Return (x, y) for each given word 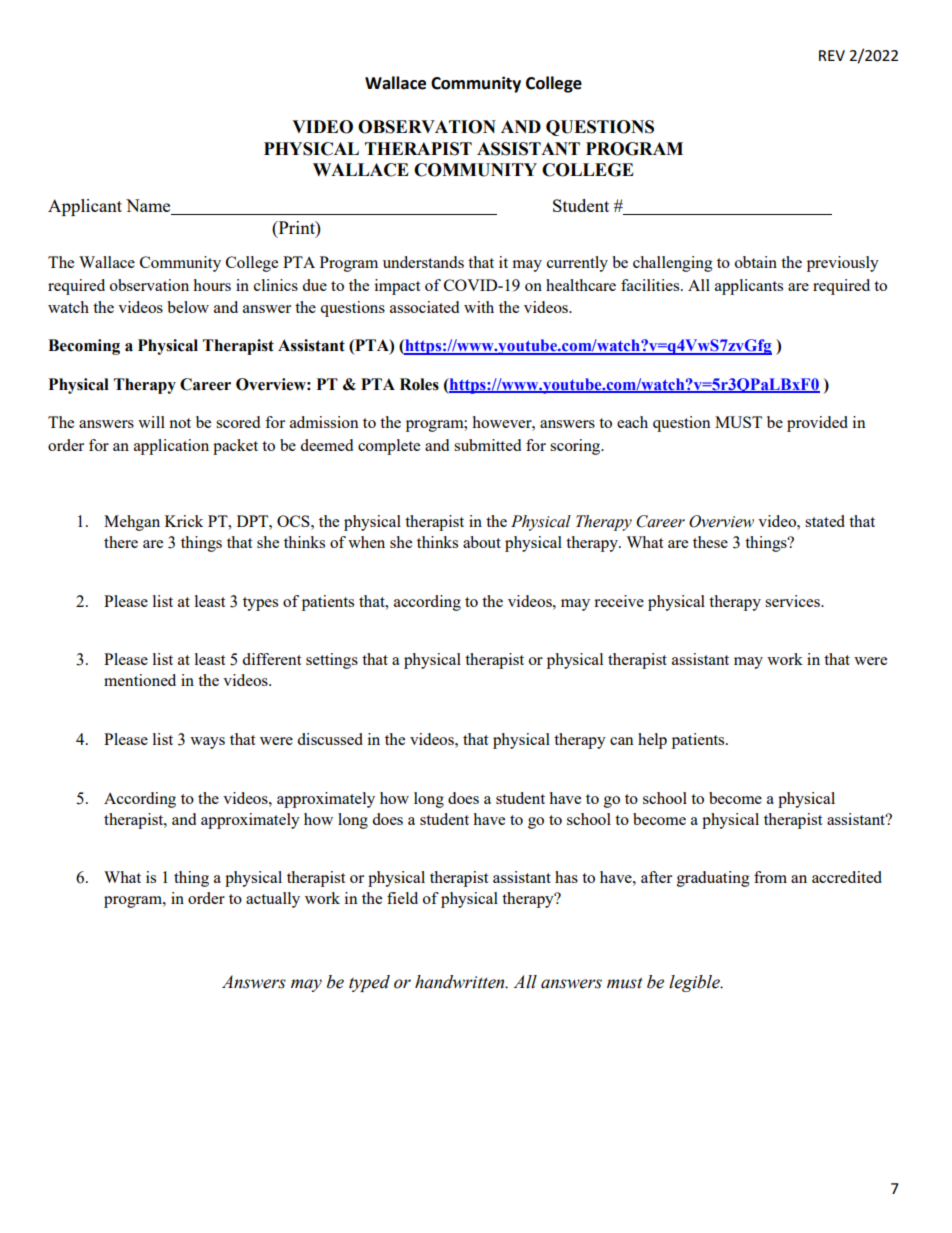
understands (423, 262)
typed (369, 983)
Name (149, 207)
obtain (756, 262)
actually (273, 900)
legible (695, 983)
